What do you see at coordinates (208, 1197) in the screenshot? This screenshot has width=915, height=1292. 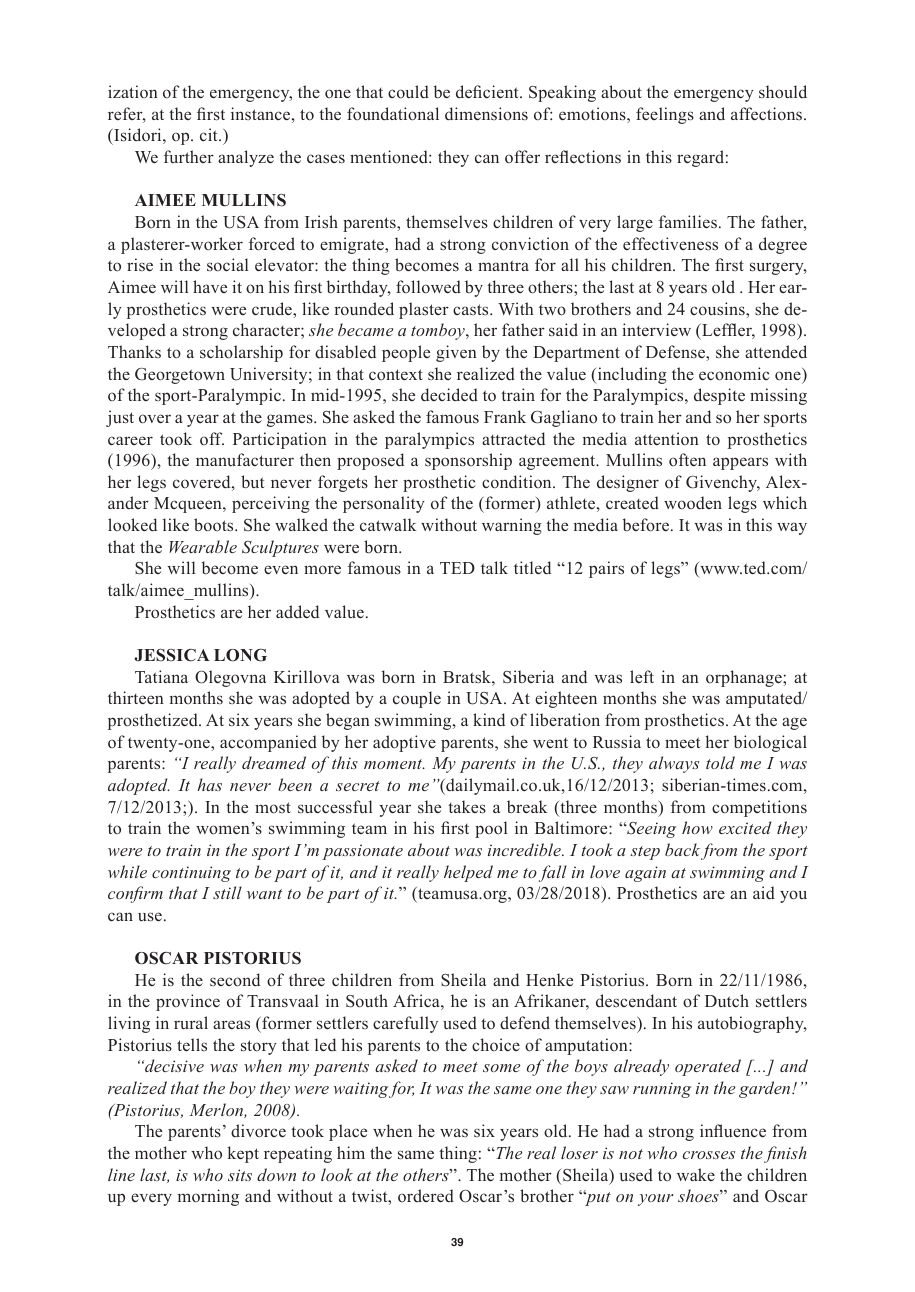 I see `morning` at bounding box center [208, 1197].
